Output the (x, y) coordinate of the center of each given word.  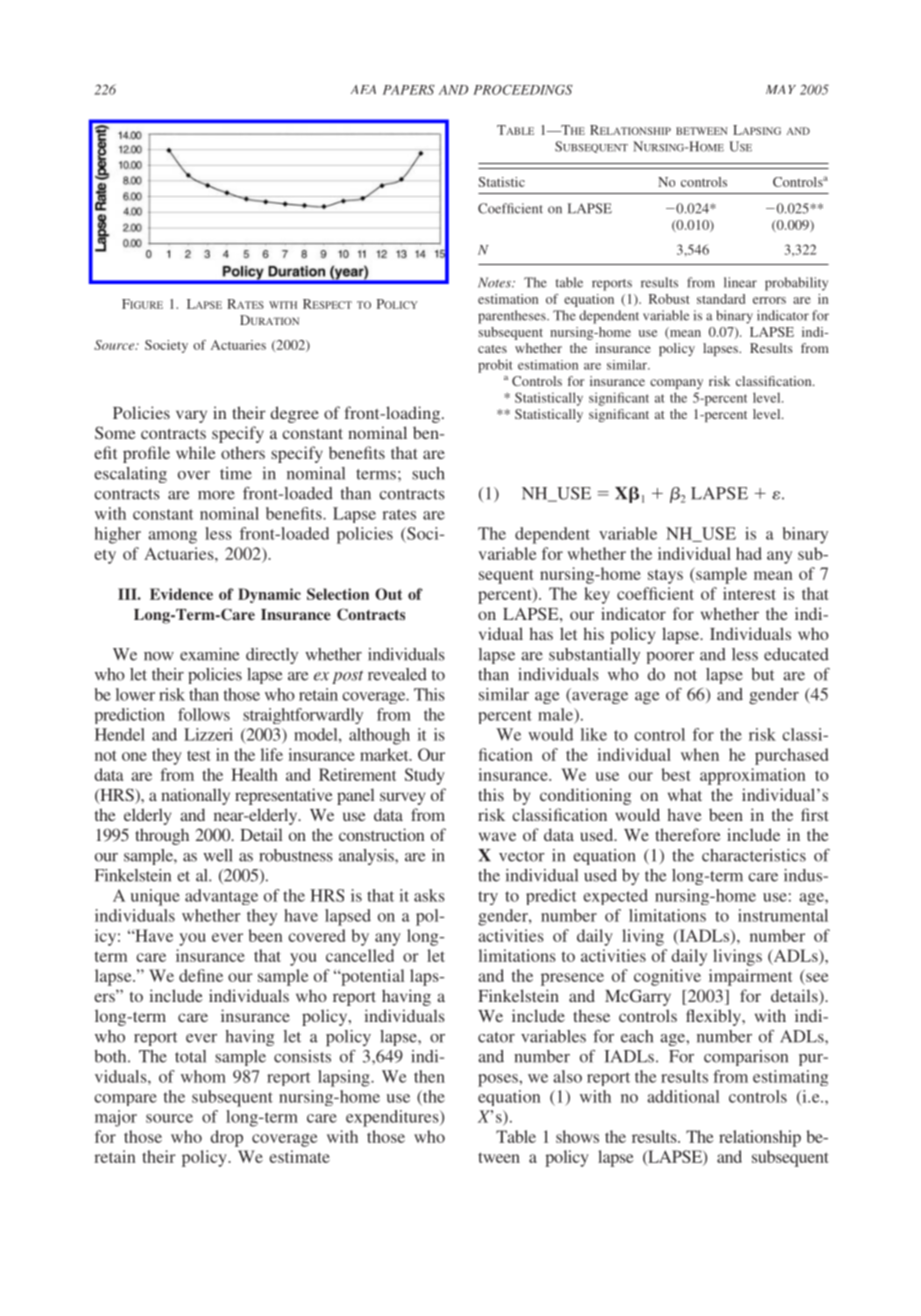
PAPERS (409, 90)
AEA (363, 89)
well (218, 855)
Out (388, 594)
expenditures (393, 1118)
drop (227, 1138)
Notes (495, 282)
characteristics (754, 855)
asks (429, 895)
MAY (781, 89)
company (676, 384)
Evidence (181, 594)
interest (749, 593)
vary (191, 416)
